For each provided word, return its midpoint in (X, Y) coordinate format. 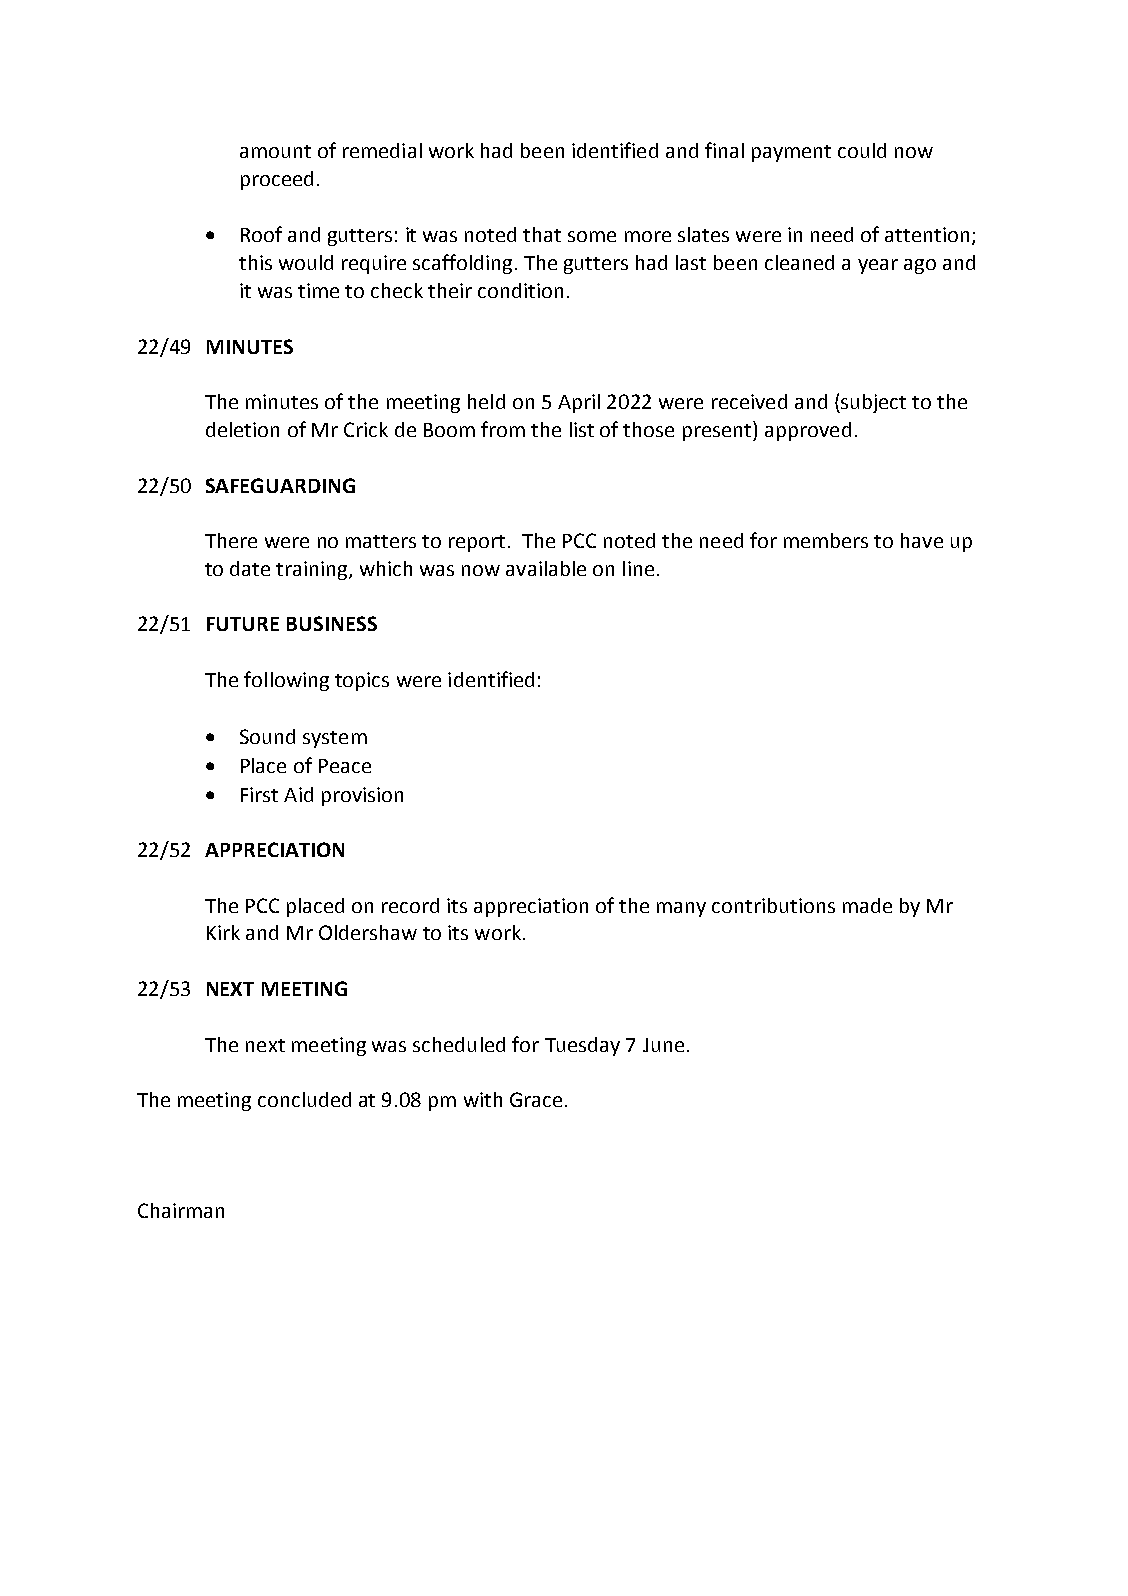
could (862, 150)
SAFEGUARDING (280, 485)
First (259, 794)
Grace (536, 1099)
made (867, 905)
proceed (277, 180)
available (546, 568)
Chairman (181, 1210)
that (542, 234)
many (681, 909)
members (826, 540)
